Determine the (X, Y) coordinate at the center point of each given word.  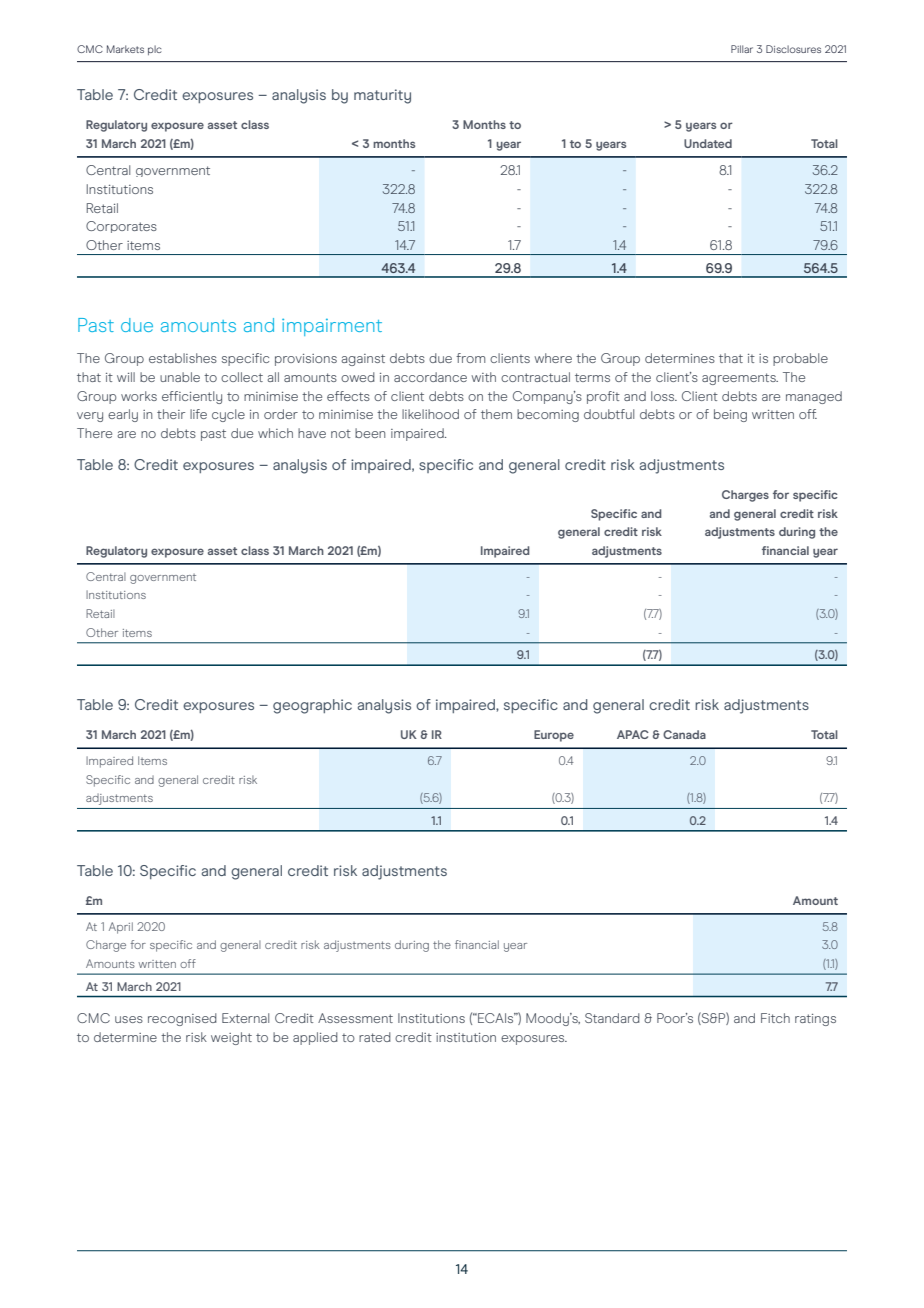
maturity (382, 96)
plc (155, 50)
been (370, 433)
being (730, 415)
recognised (182, 1019)
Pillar (742, 49)
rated (375, 1037)
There (94, 433)
